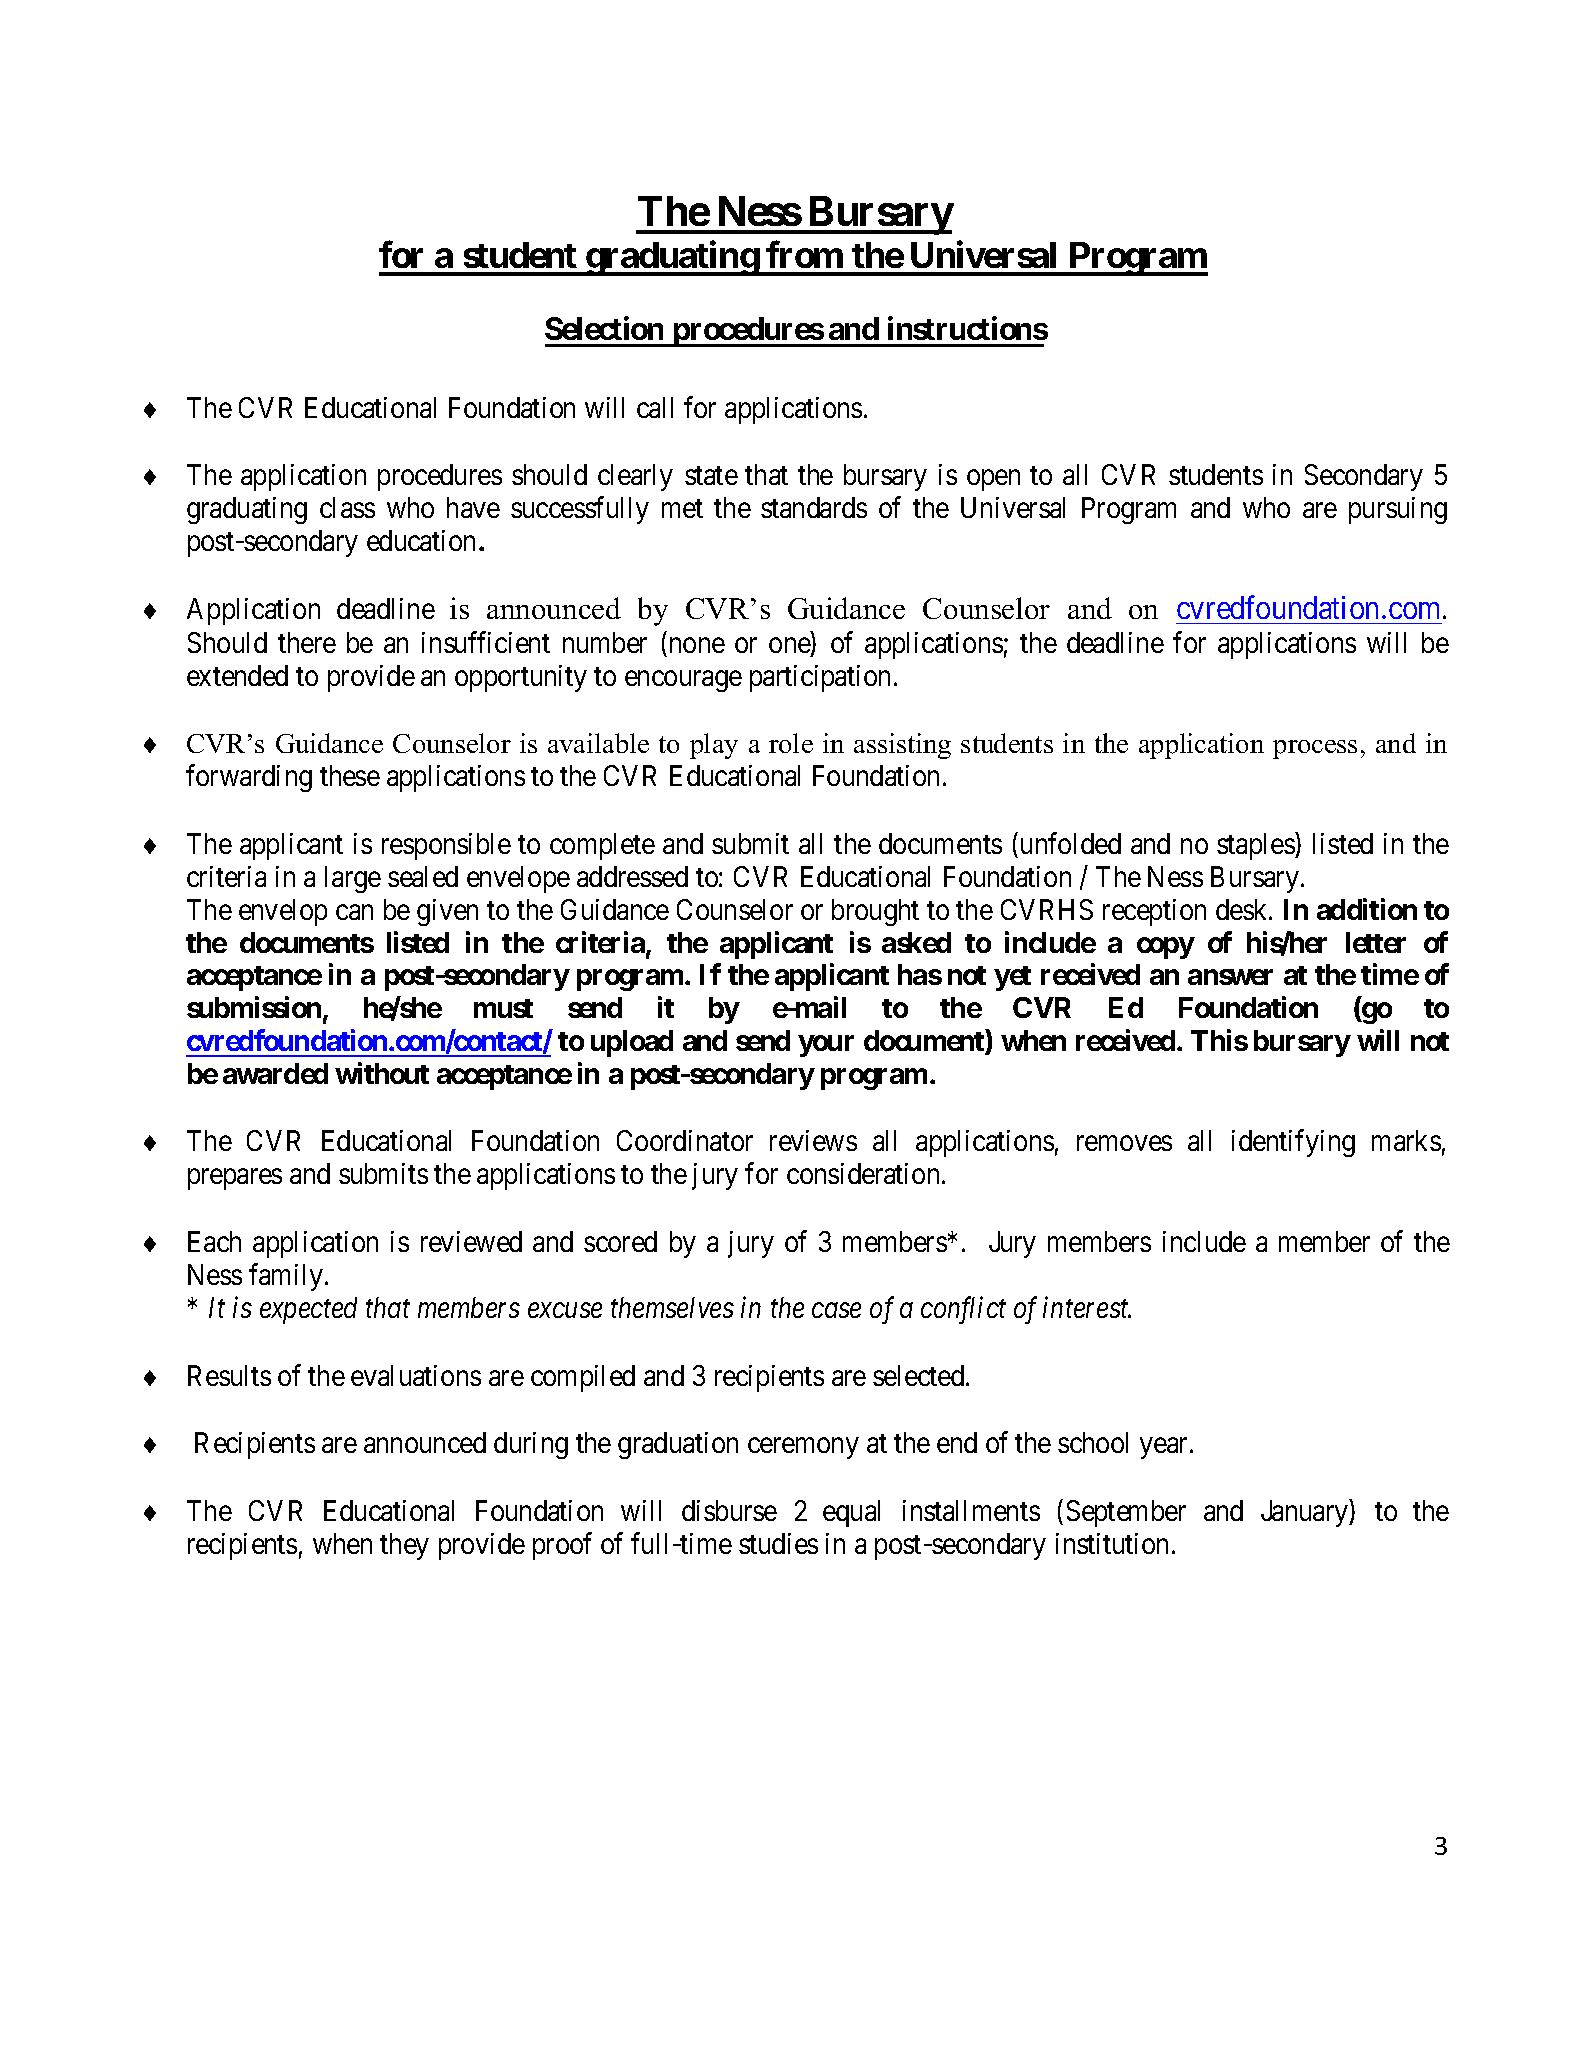  What do you see at coordinates (347, 507) in the screenshot?
I see `class` at bounding box center [347, 507].
